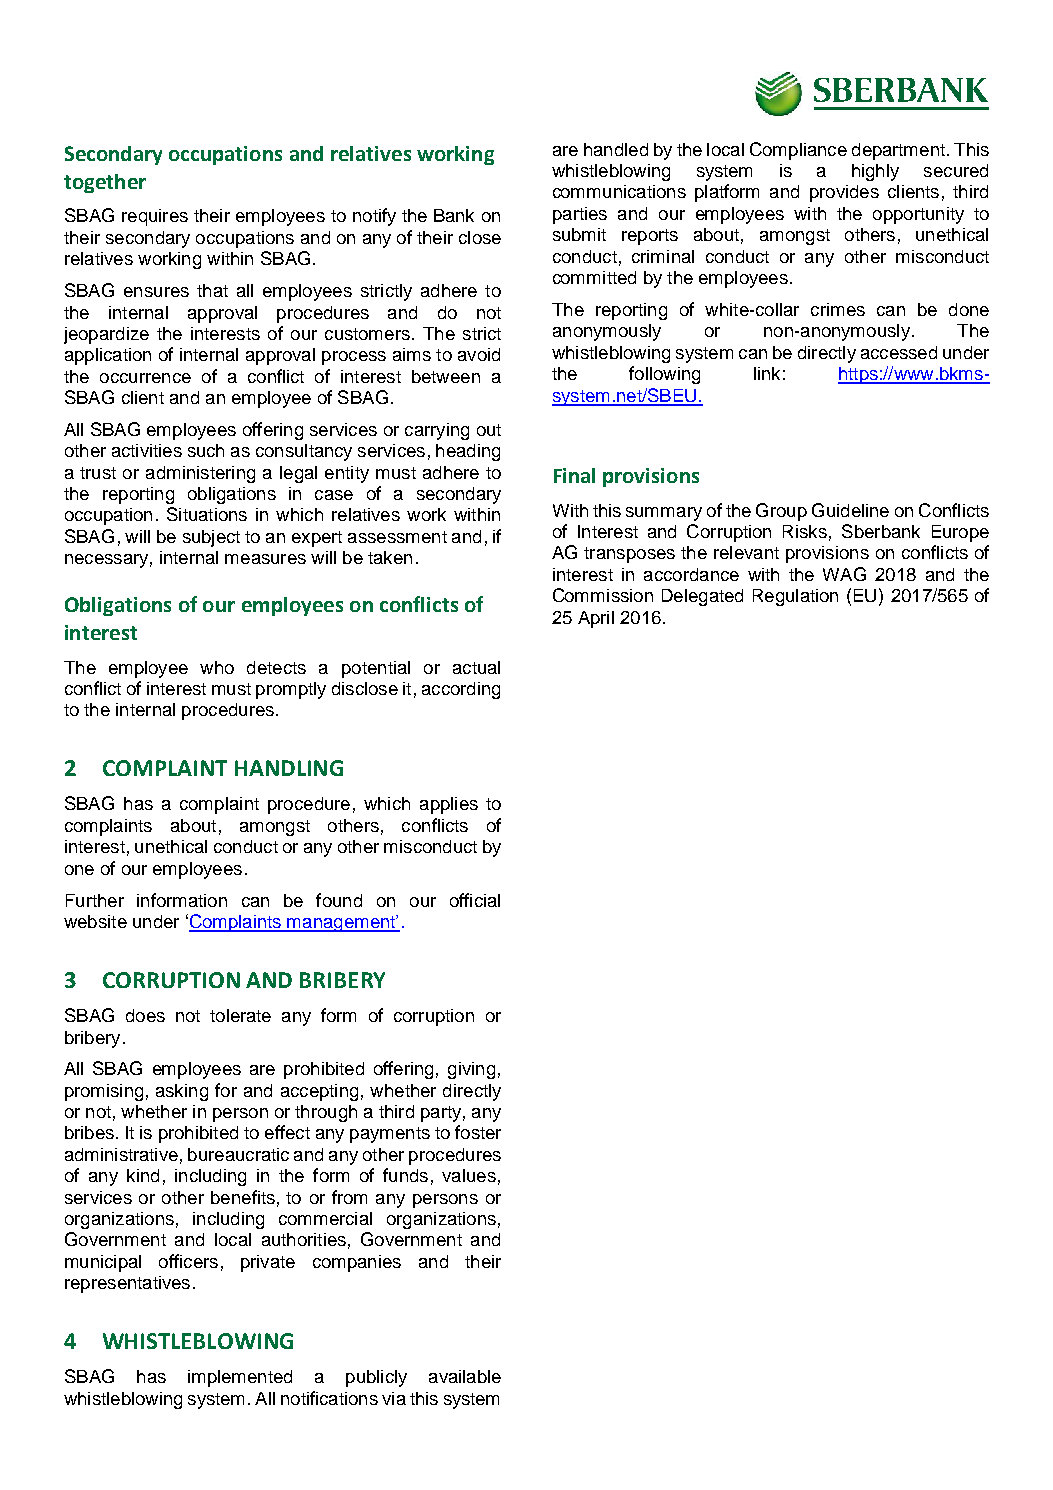 This screenshot has height=1490, width=1053. Describe the element at coordinates (844, 193) in the screenshot. I see `provides` at that location.
